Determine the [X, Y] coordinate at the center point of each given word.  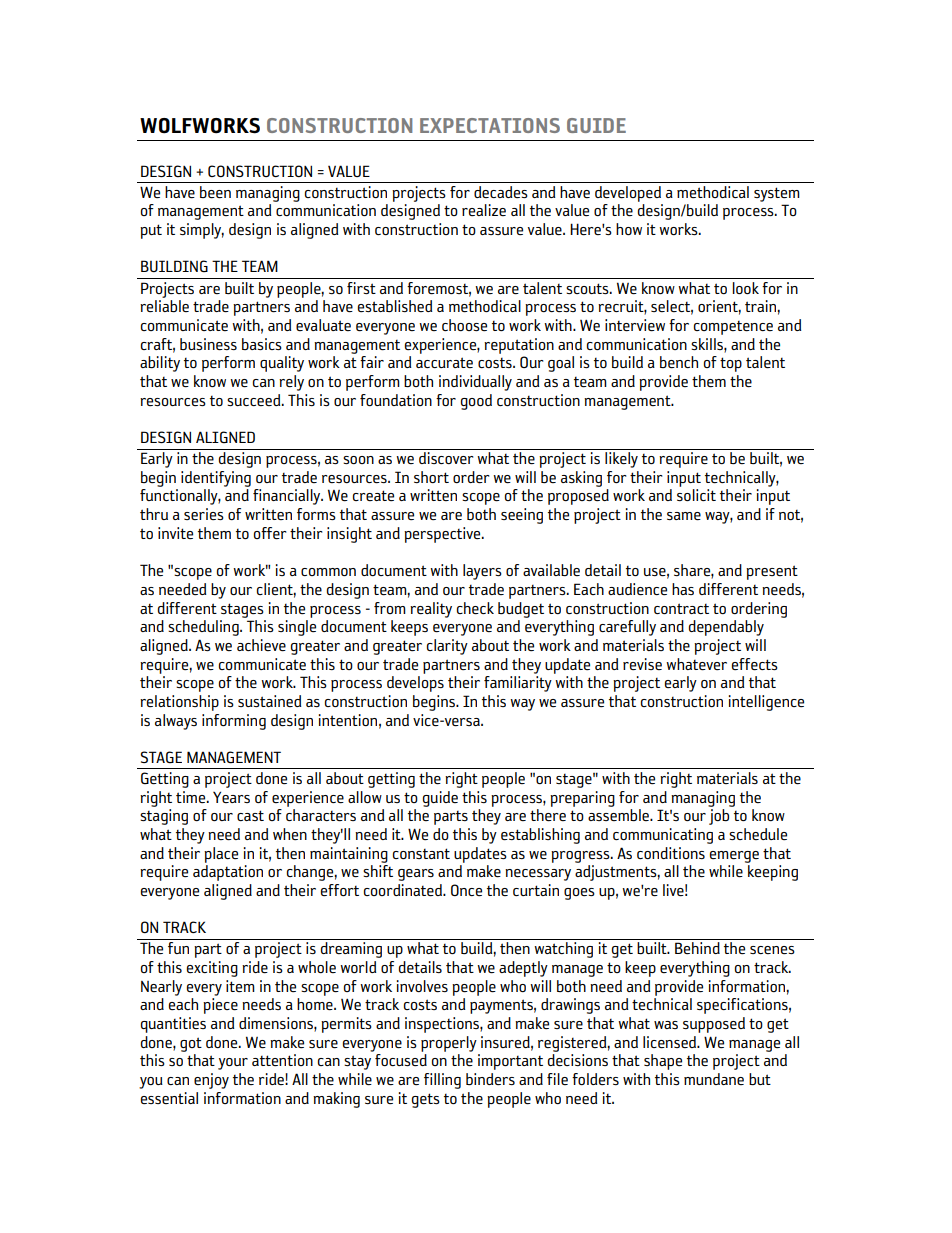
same [684, 516]
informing [234, 722]
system [777, 194]
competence [733, 328]
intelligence [766, 703]
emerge [734, 857]
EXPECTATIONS [490, 125]
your [233, 1064]
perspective [443, 535]
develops [415, 684]
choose [464, 325]
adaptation [228, 873]
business [208, 344]
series [204, 514]
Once [466, 890]
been [215, 192]
